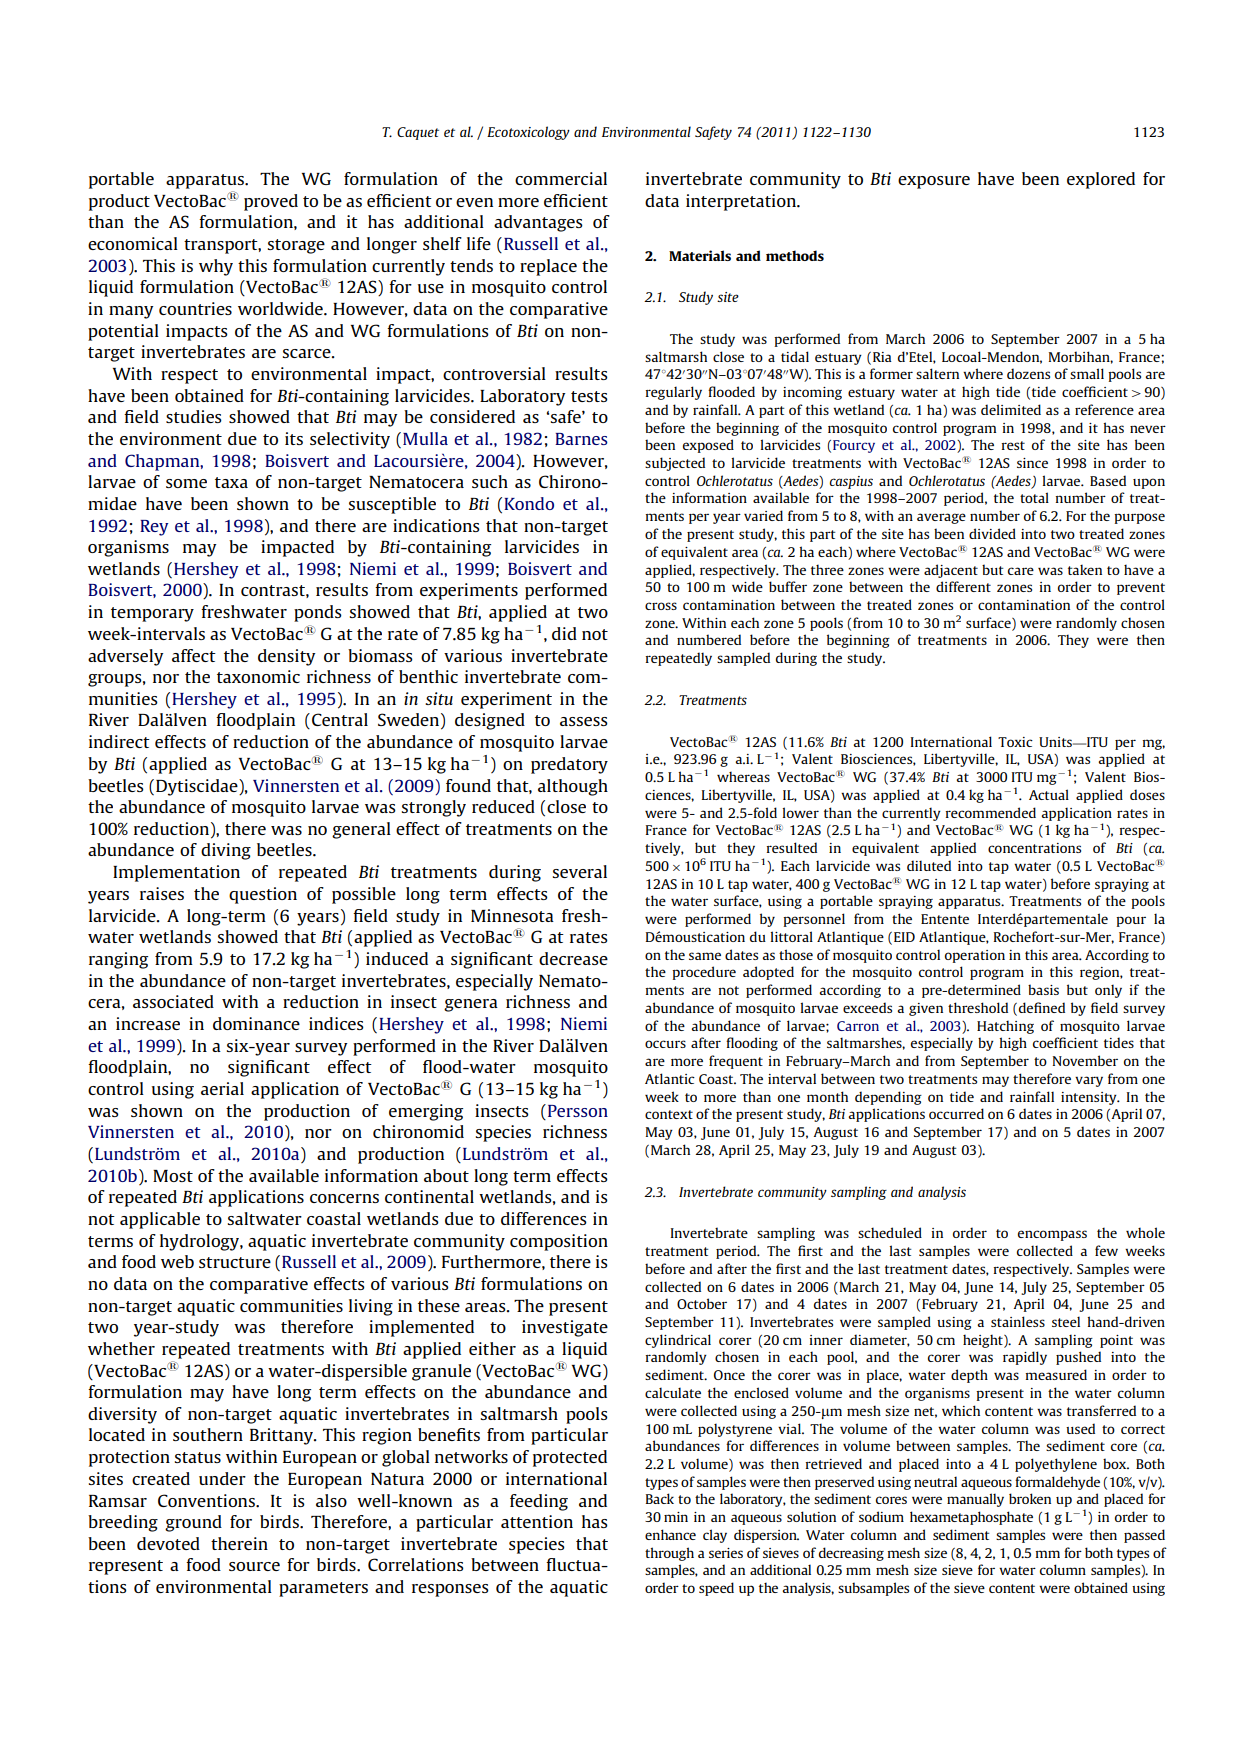  Describe the element at coordinates (945, 919) in the screenshot. I see `Entente` at that location.
